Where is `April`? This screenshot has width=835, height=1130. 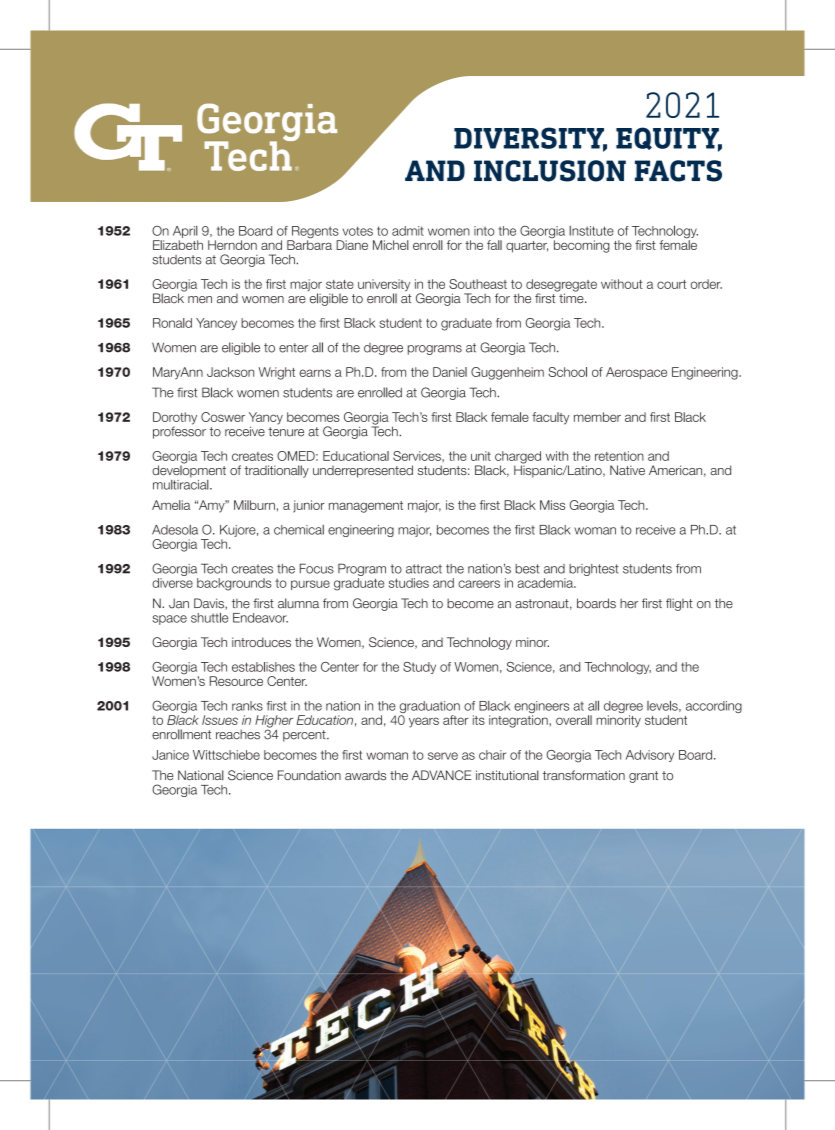 April is located at coordinates (185, 232).
